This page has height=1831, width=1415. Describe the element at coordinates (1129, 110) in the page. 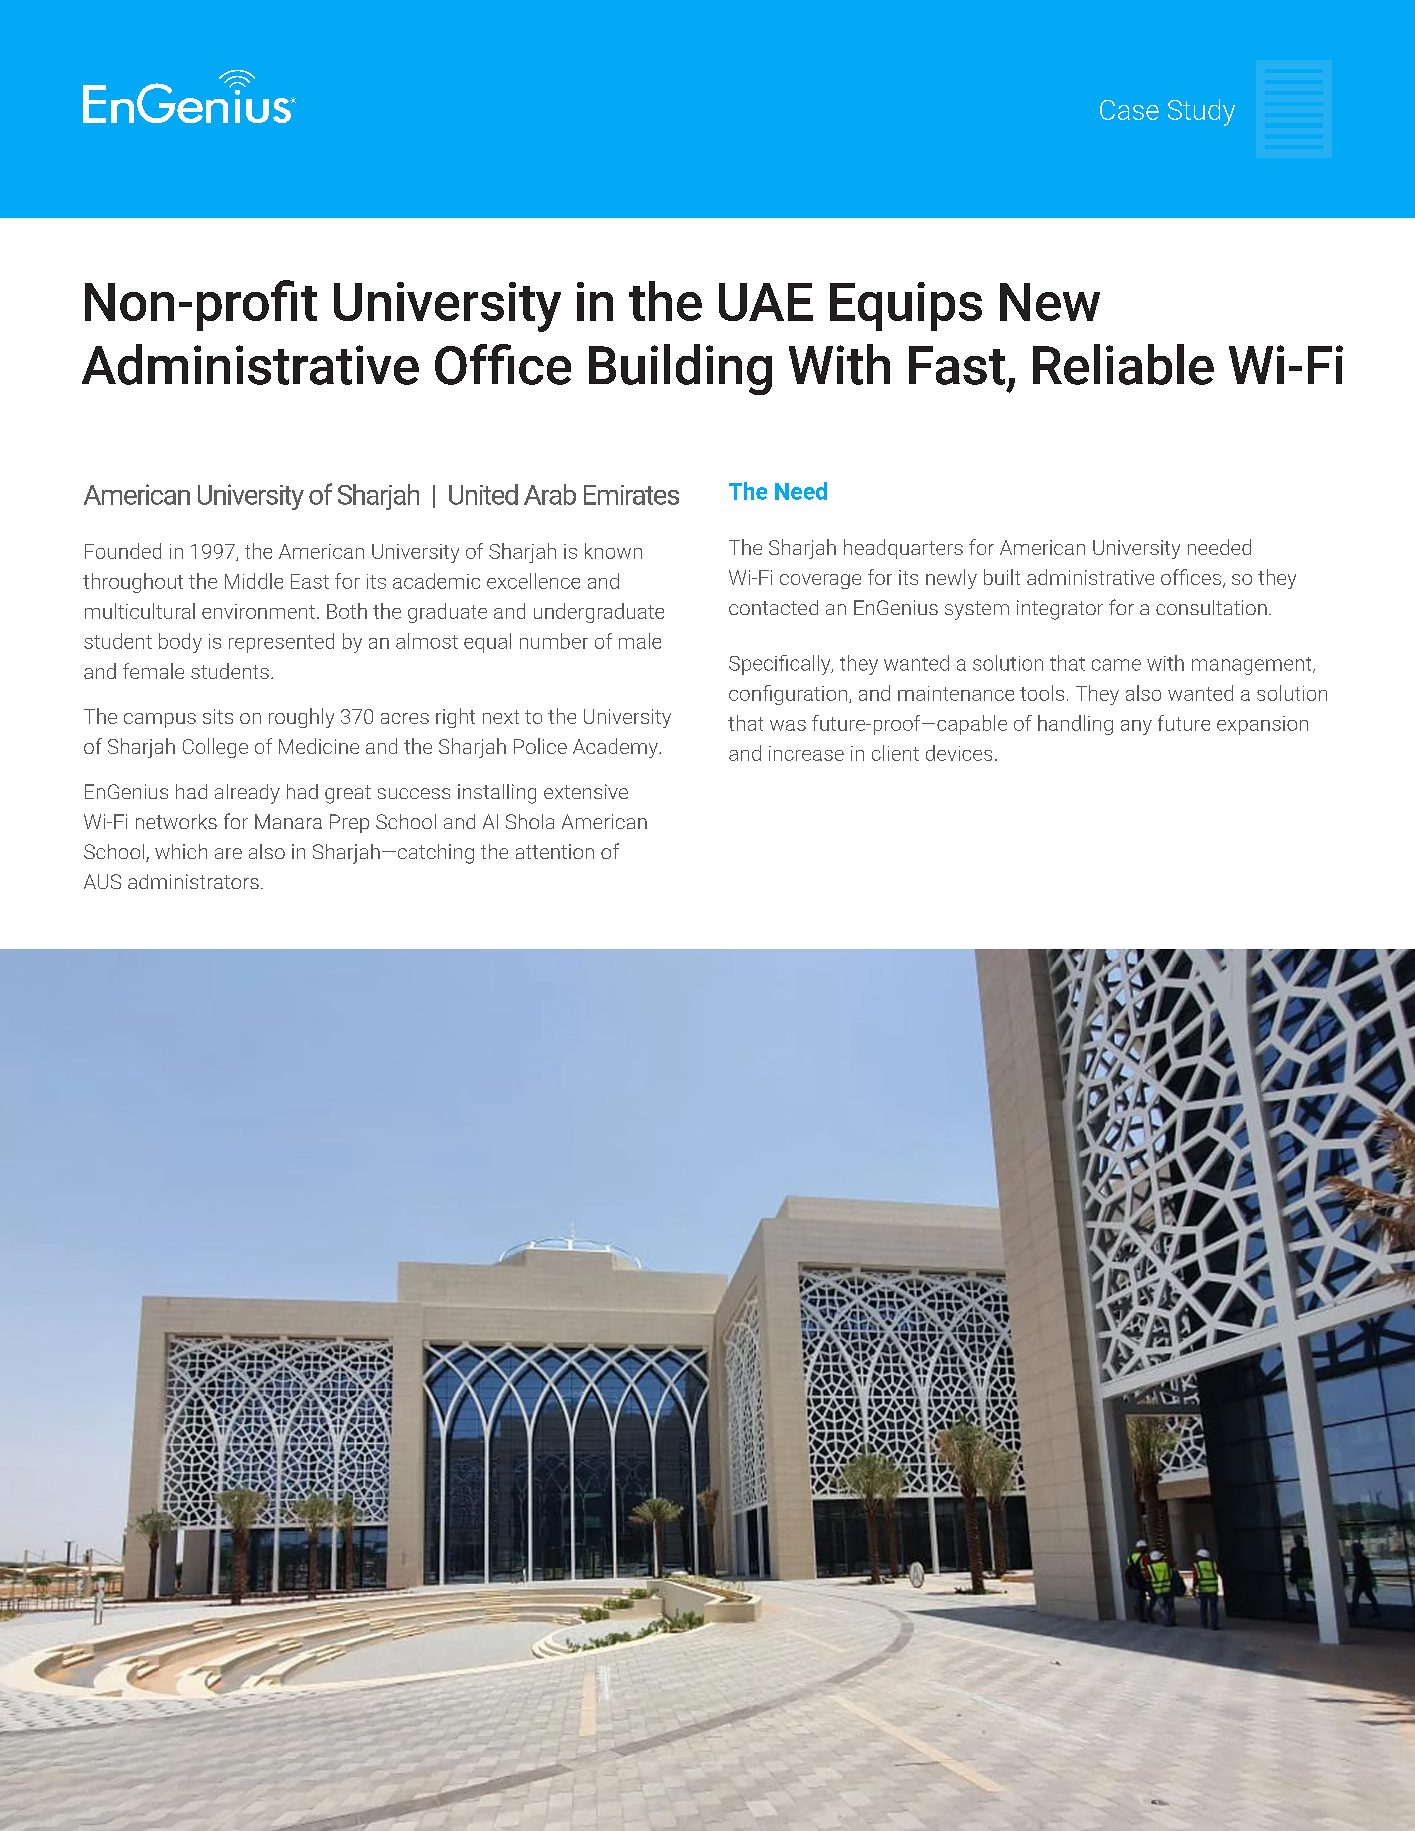

I see `Case` at that location.
